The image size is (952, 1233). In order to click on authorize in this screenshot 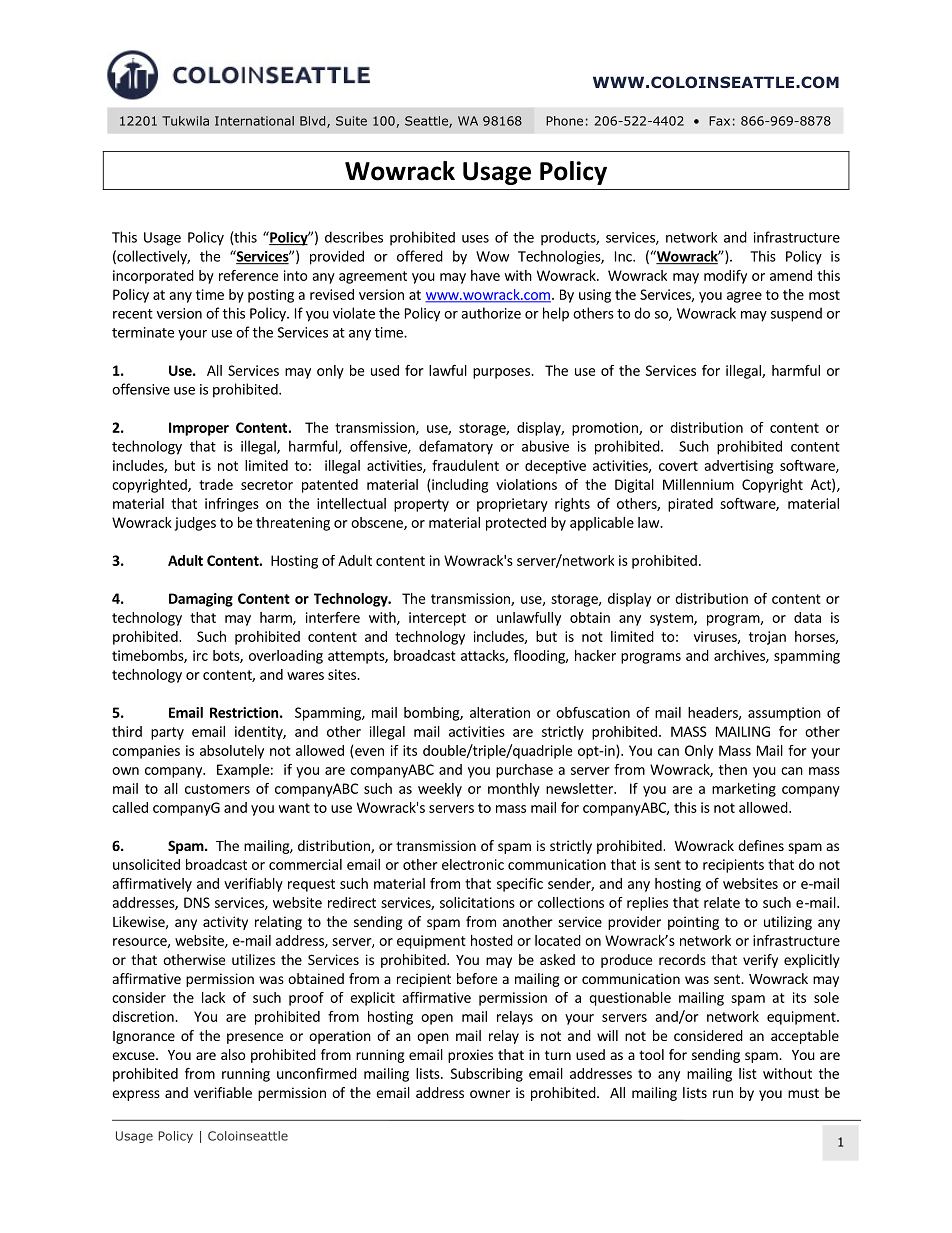, I will do `click(491, 313)`.
